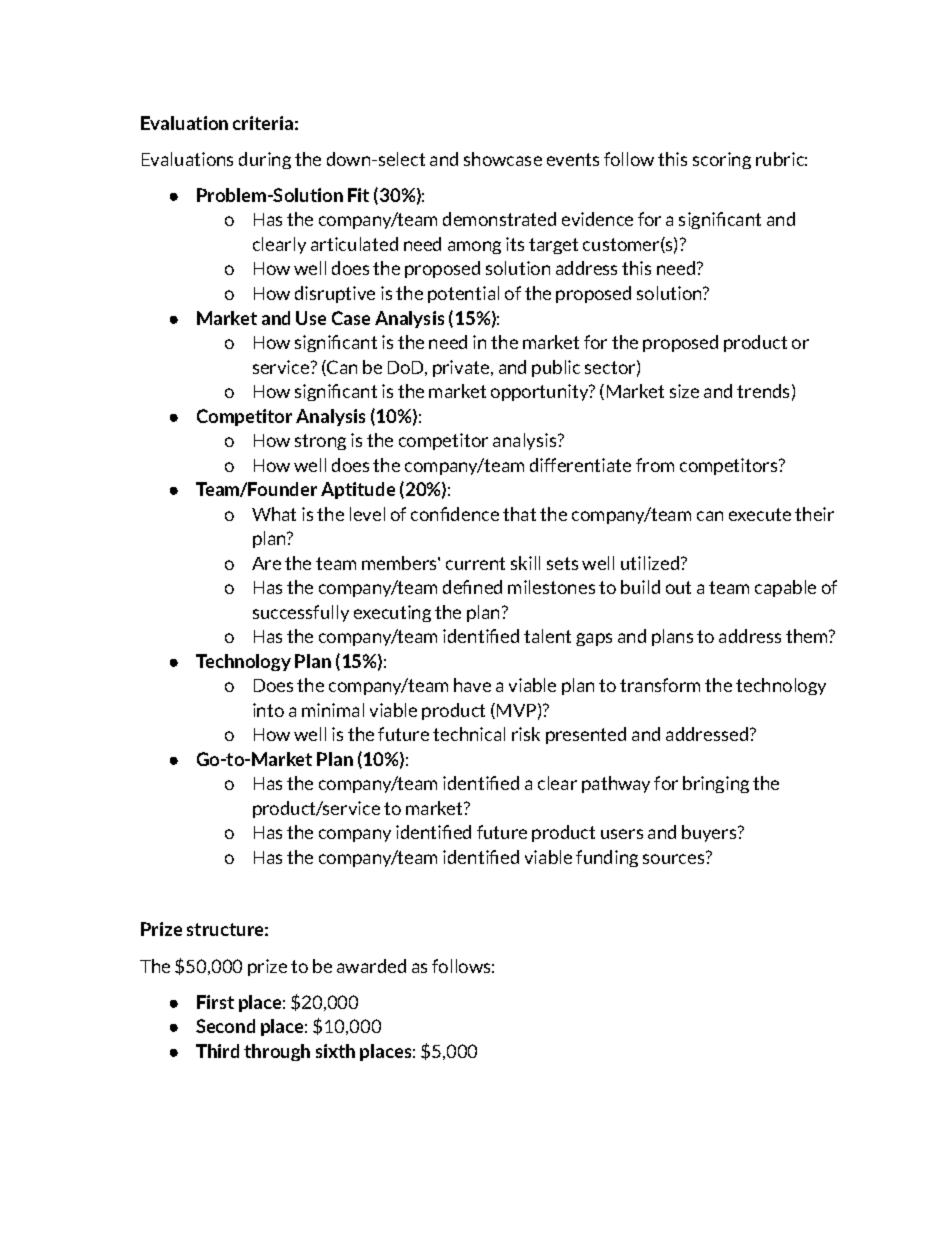  Describe the element at coordinates (607, 858) in the image. I see `funding` at that location.
